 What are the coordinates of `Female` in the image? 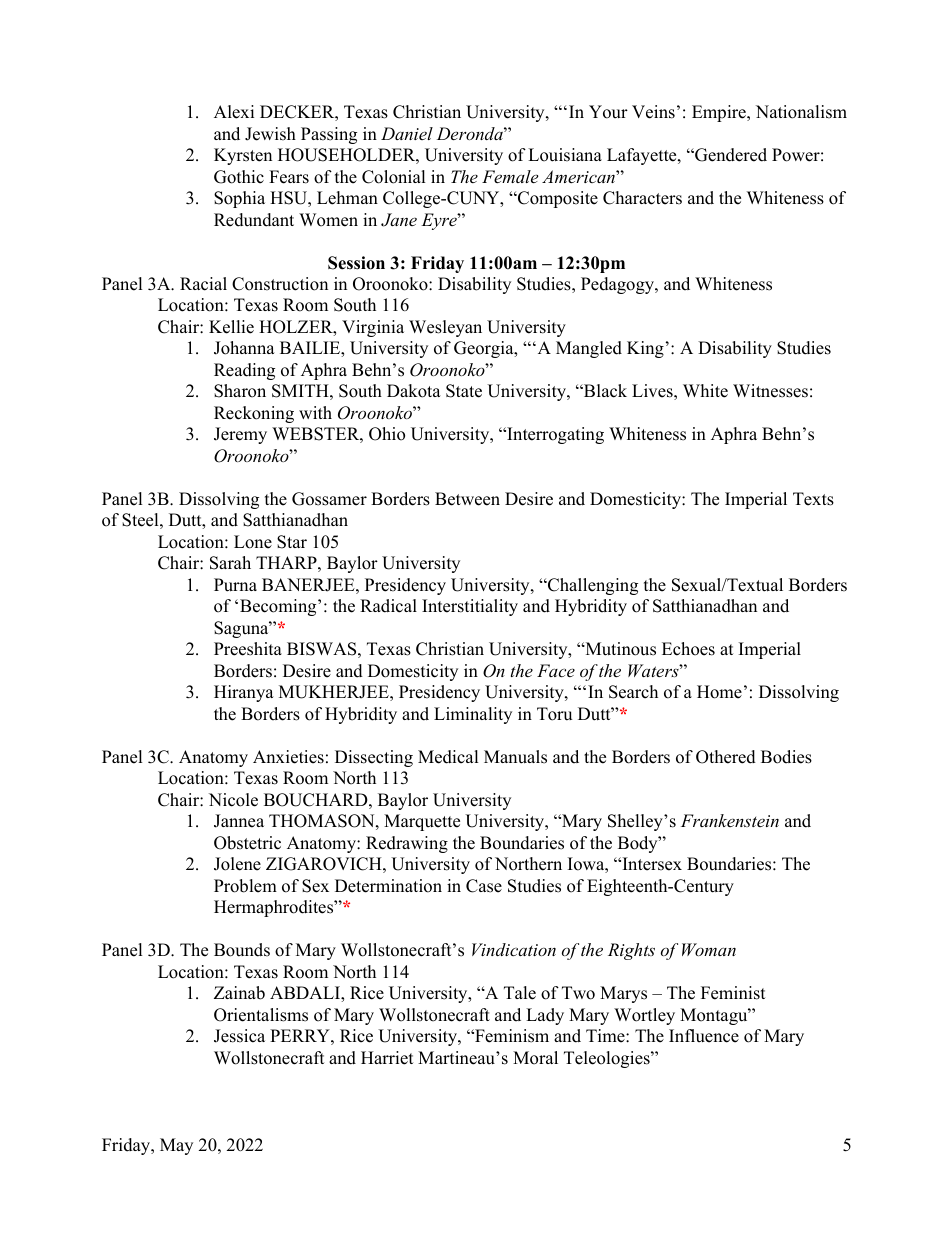 It's located at (510, 176).
